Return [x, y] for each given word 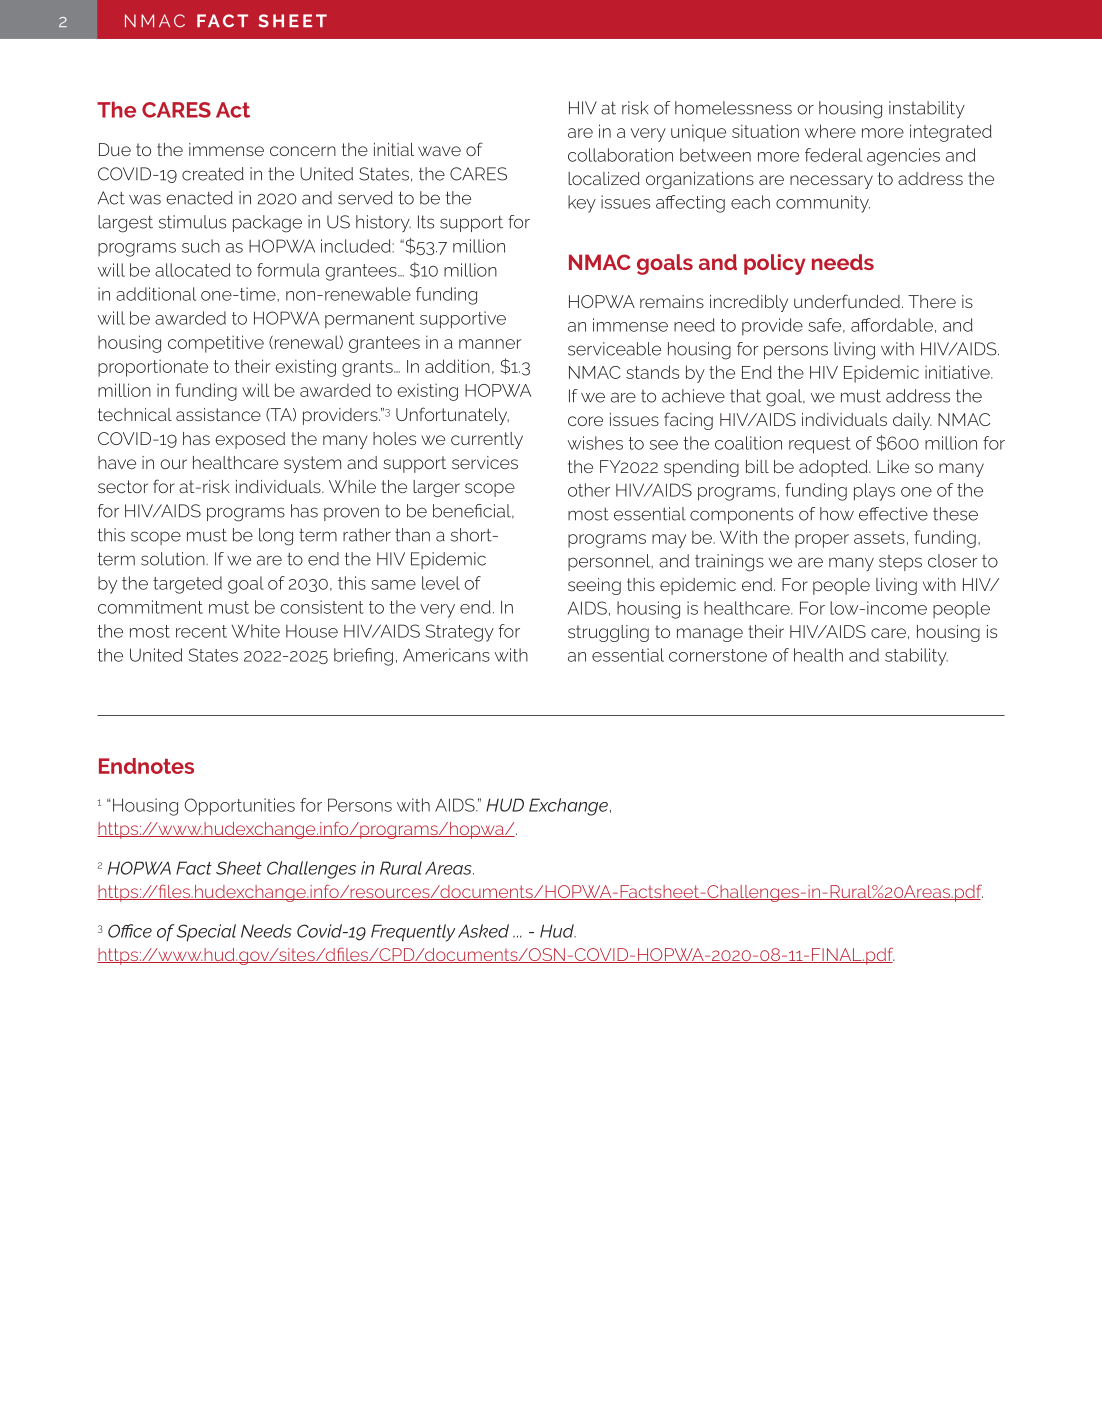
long [276, 537]
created [213, 174]
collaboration [620, 155]
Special [206, 933]
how [837, 514]
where [830, 131]
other [589, 490]
